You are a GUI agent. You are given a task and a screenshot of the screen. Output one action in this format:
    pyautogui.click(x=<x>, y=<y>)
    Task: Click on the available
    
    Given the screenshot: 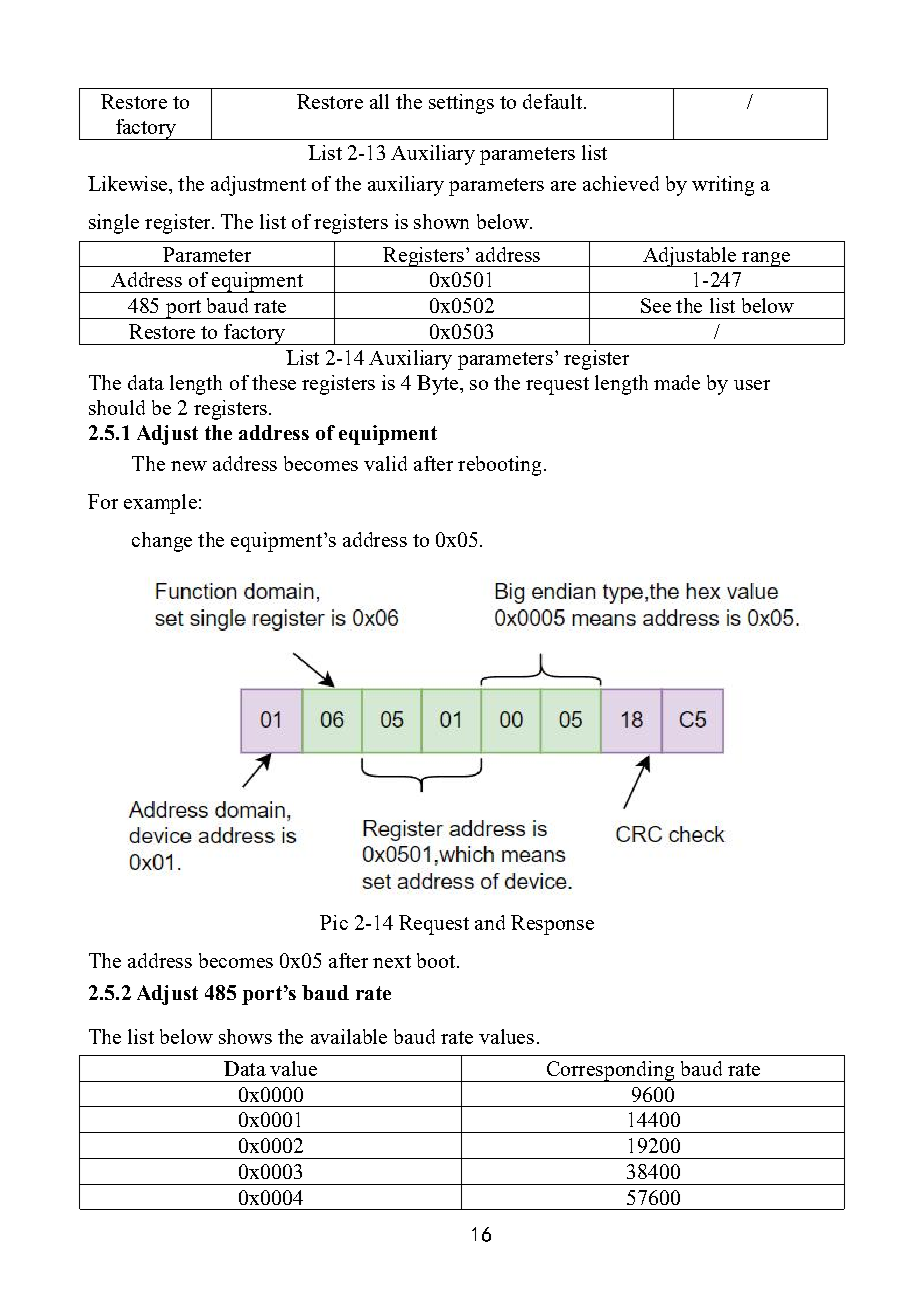 What is the action you would take?
    pyautogui.click(x=349, y=1036)
